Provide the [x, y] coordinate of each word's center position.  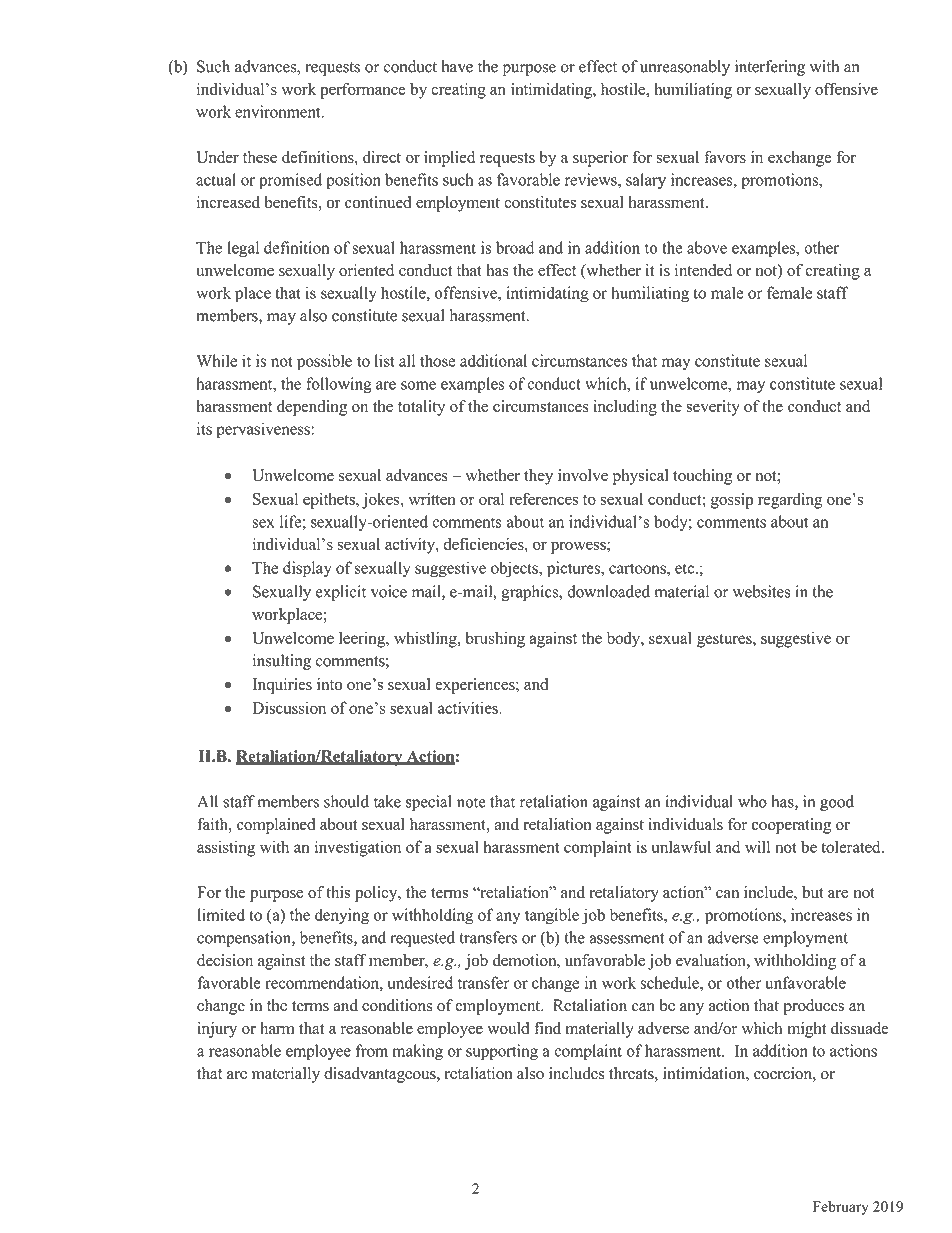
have [457, 66]
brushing [495, 639]
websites [762, 591]
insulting [282, 662]
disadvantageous [381, 1075]
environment [279, 111]
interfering [770, 68]
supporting [502, 1052]
